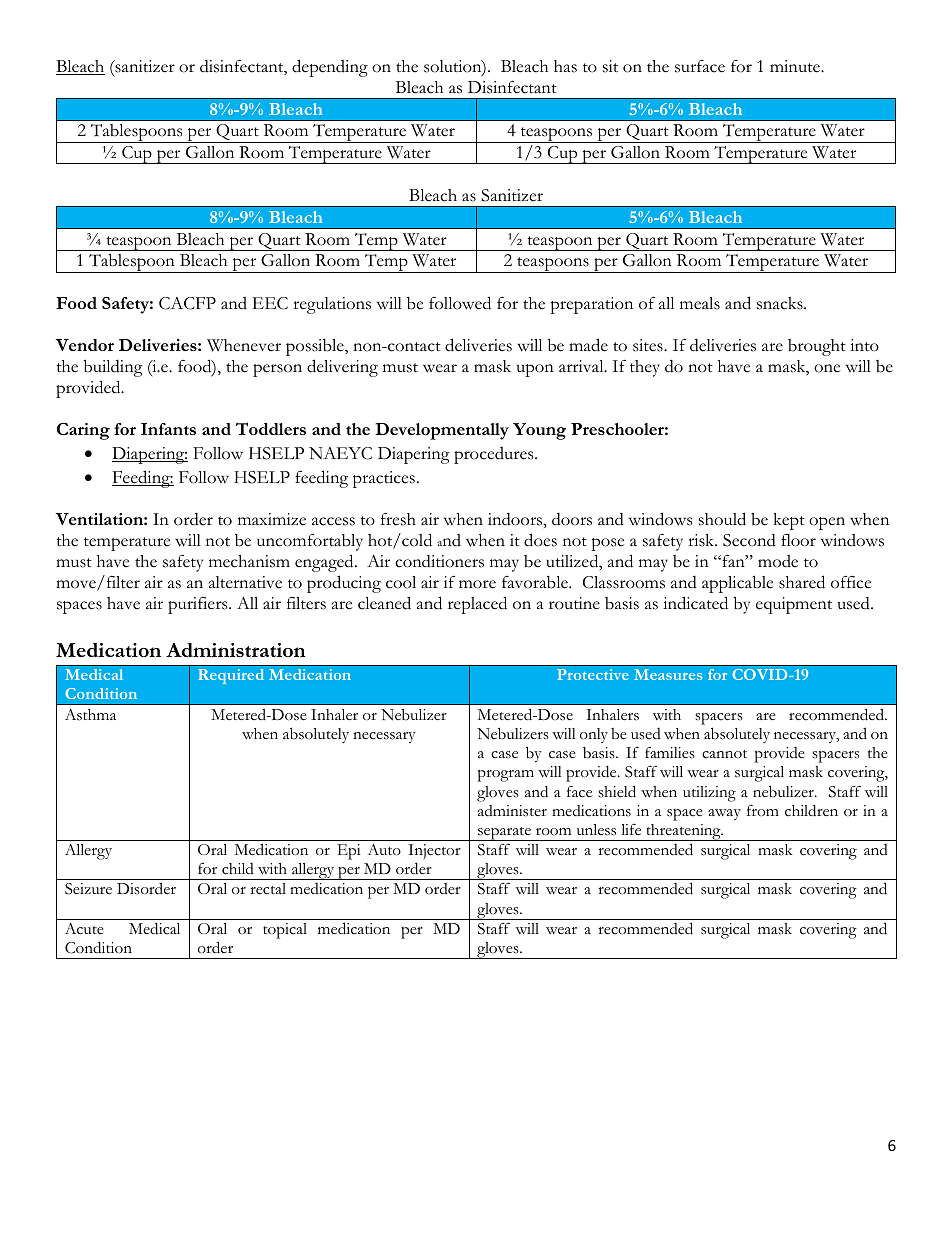 The width and height of the screenshot is (952, 1233). I want to click on cannot, so click(724, 754).
